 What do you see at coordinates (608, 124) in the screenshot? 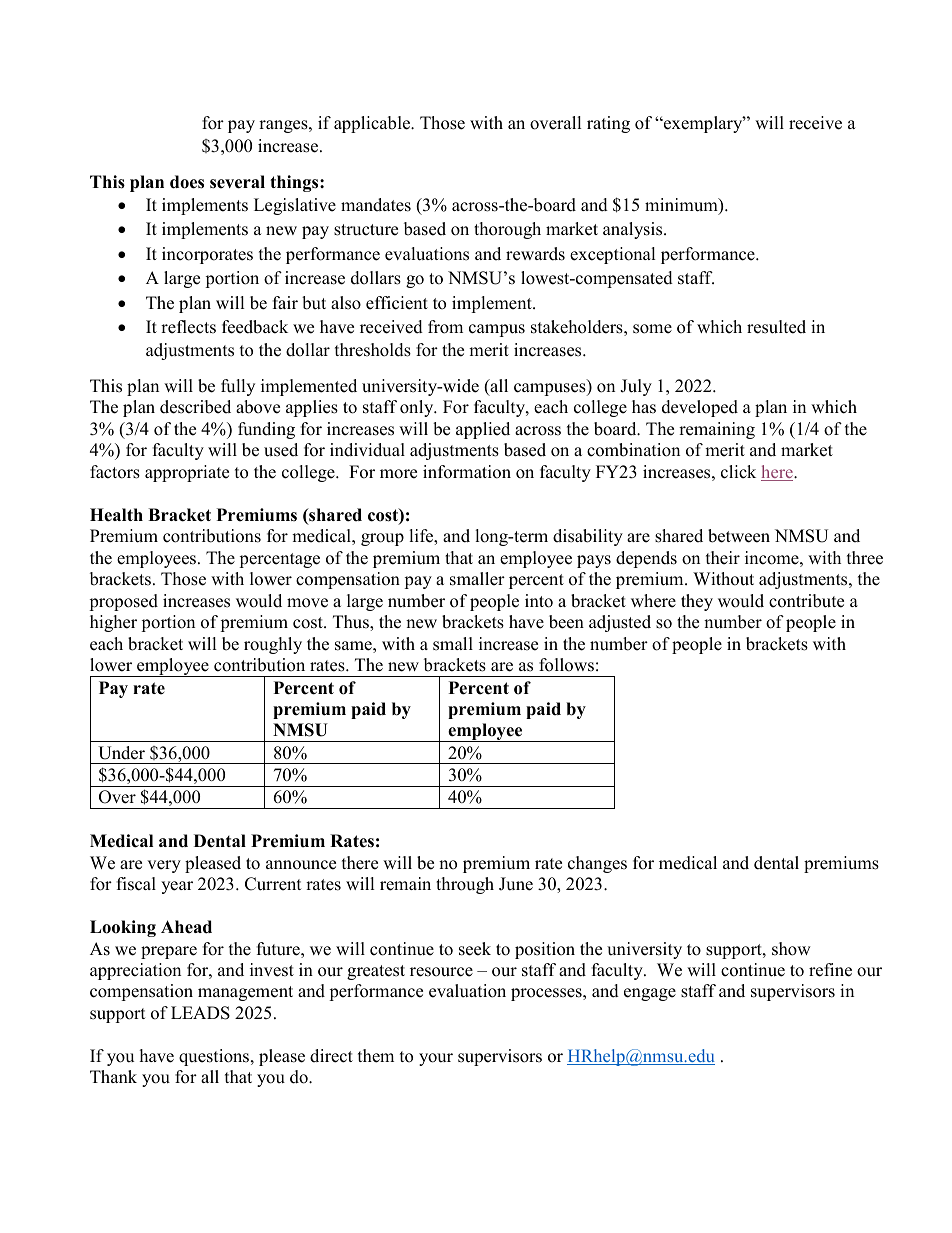
I see `rating` at bounding box center [608, 124].
